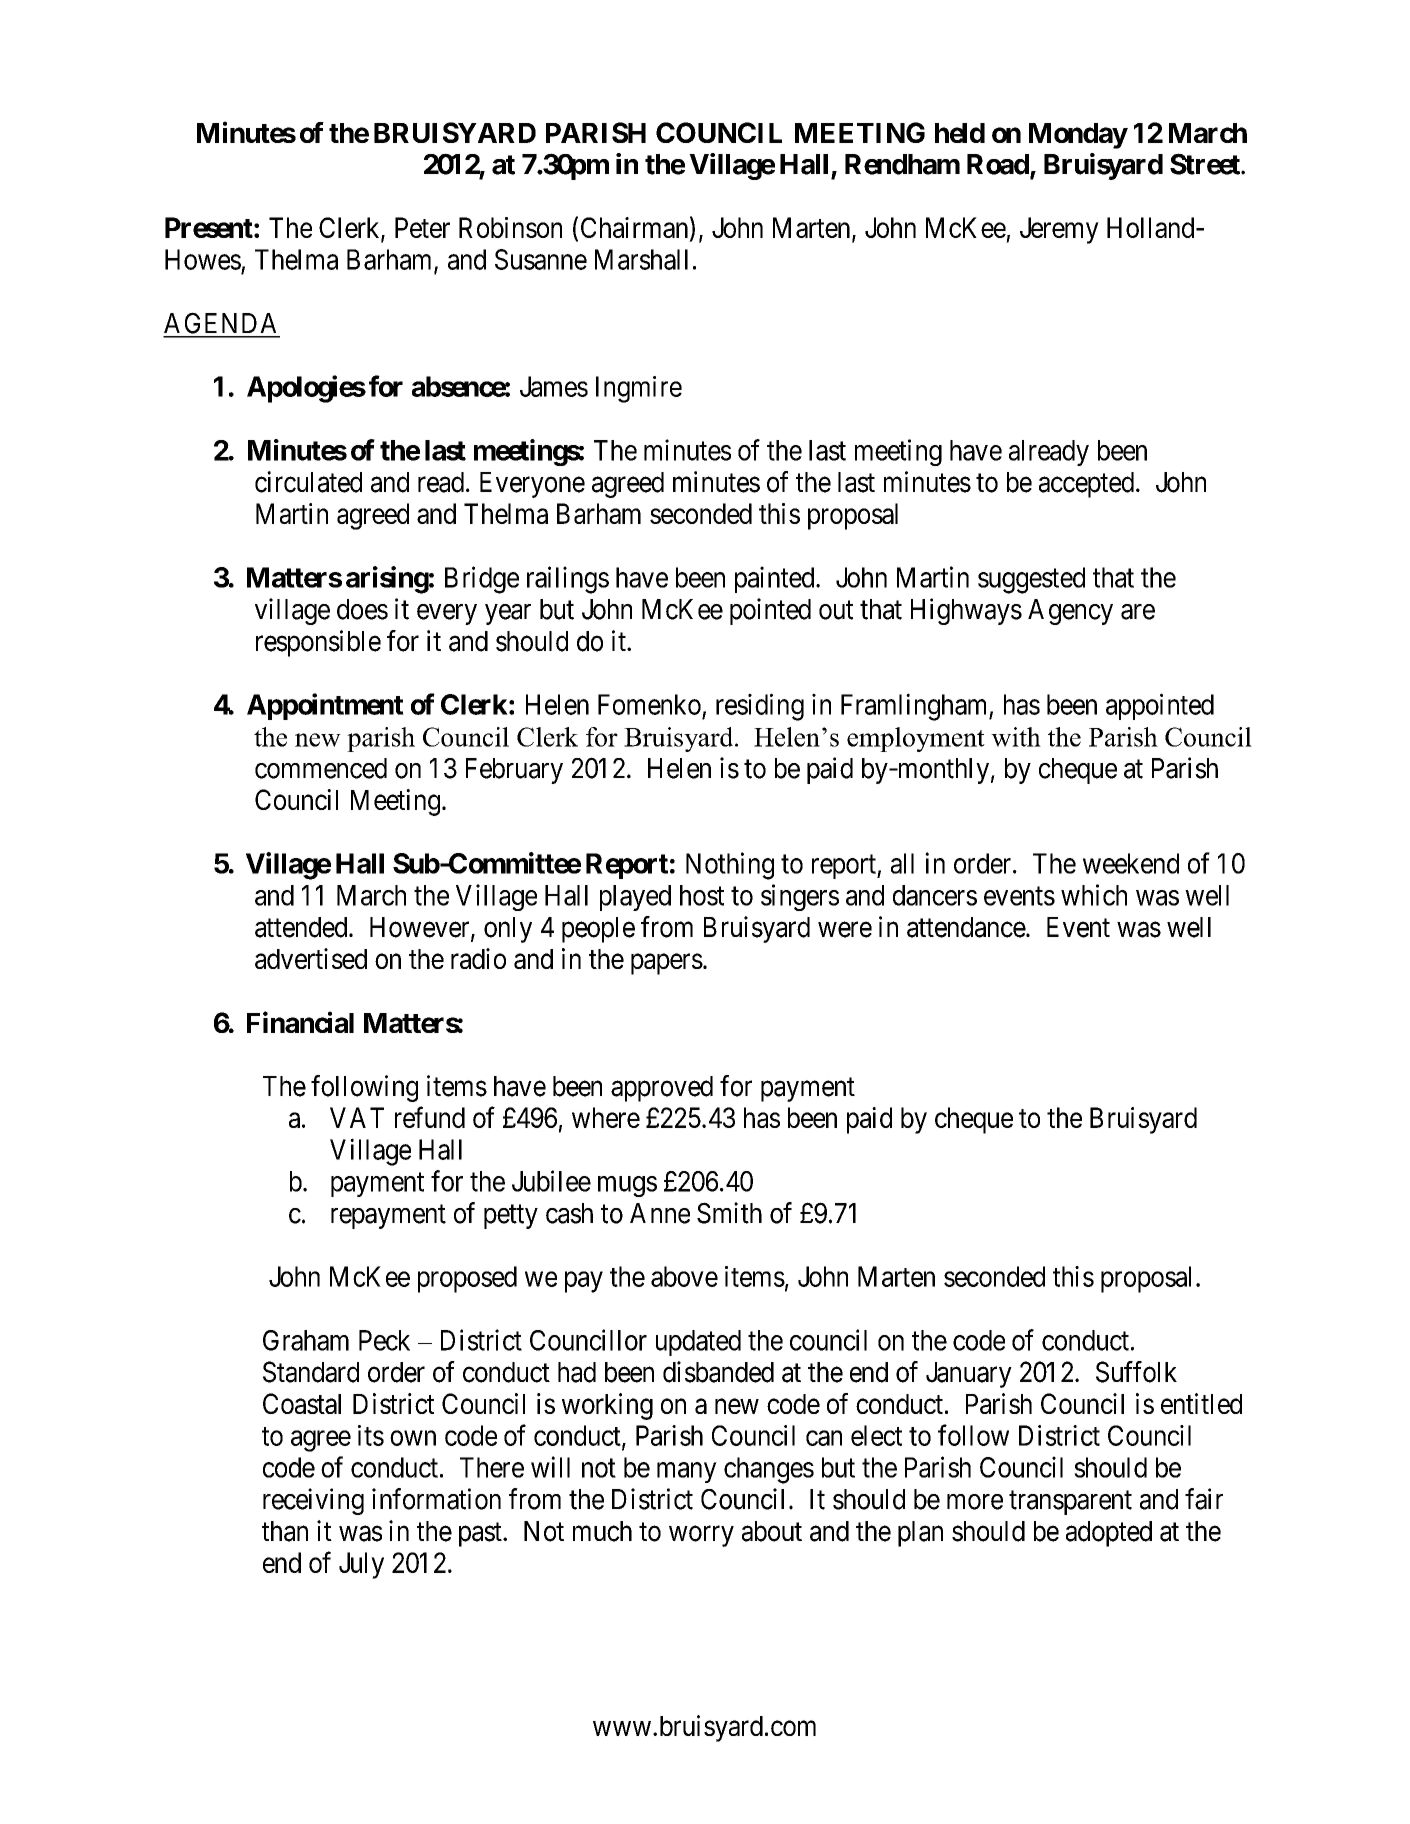 The image size is (1410, 1824). Describe the element at coordinates (772, 1531) in the screenshot. I see `about` at that location.
